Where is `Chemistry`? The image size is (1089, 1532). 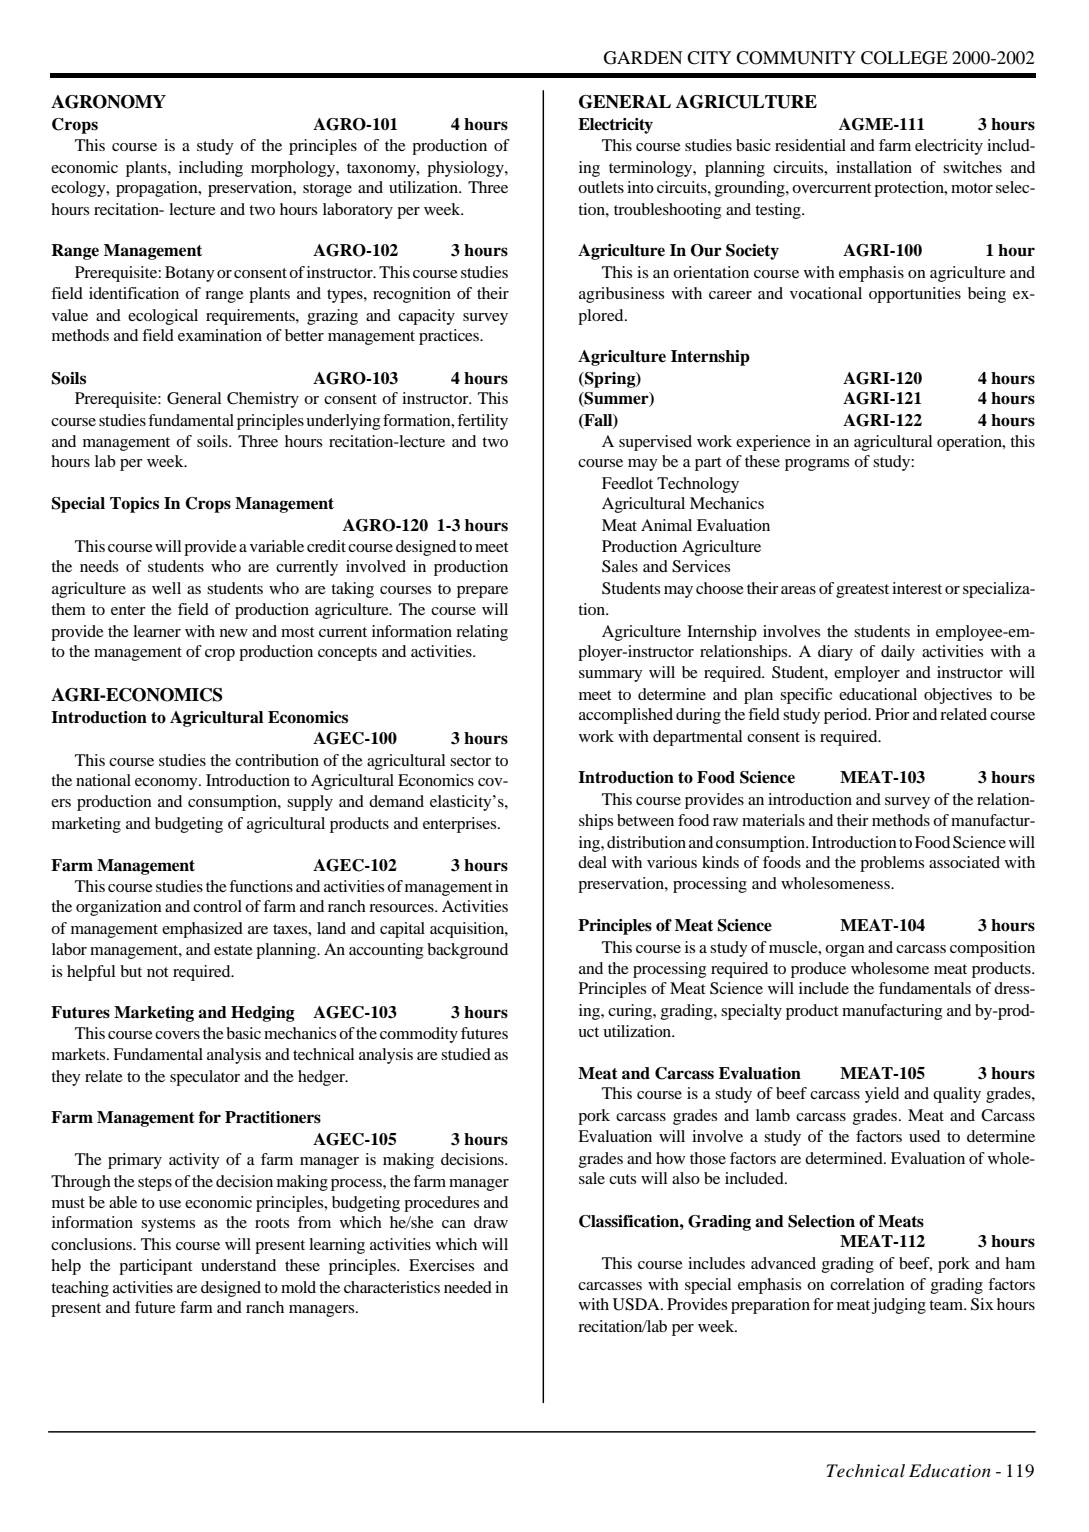 Chemistry is located at coordinates (263, 400).
